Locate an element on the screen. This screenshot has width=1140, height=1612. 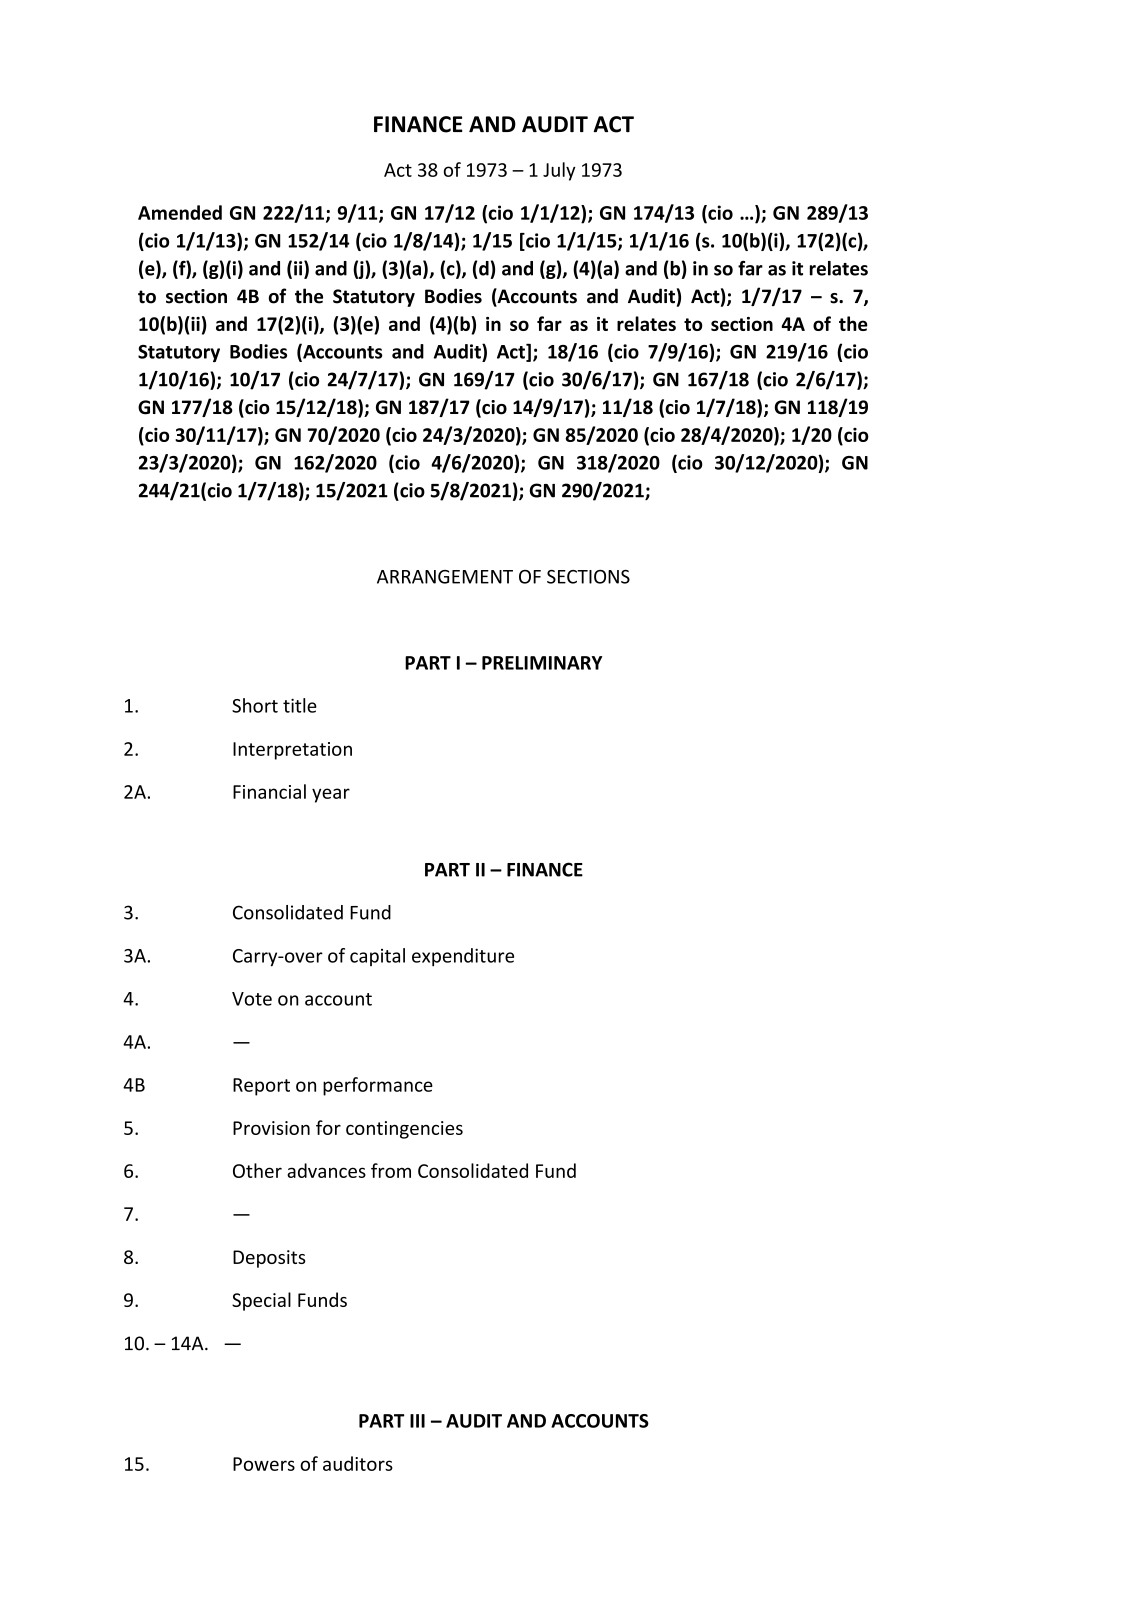
ARRANGEMENT is located at coordinates (445, 577).
